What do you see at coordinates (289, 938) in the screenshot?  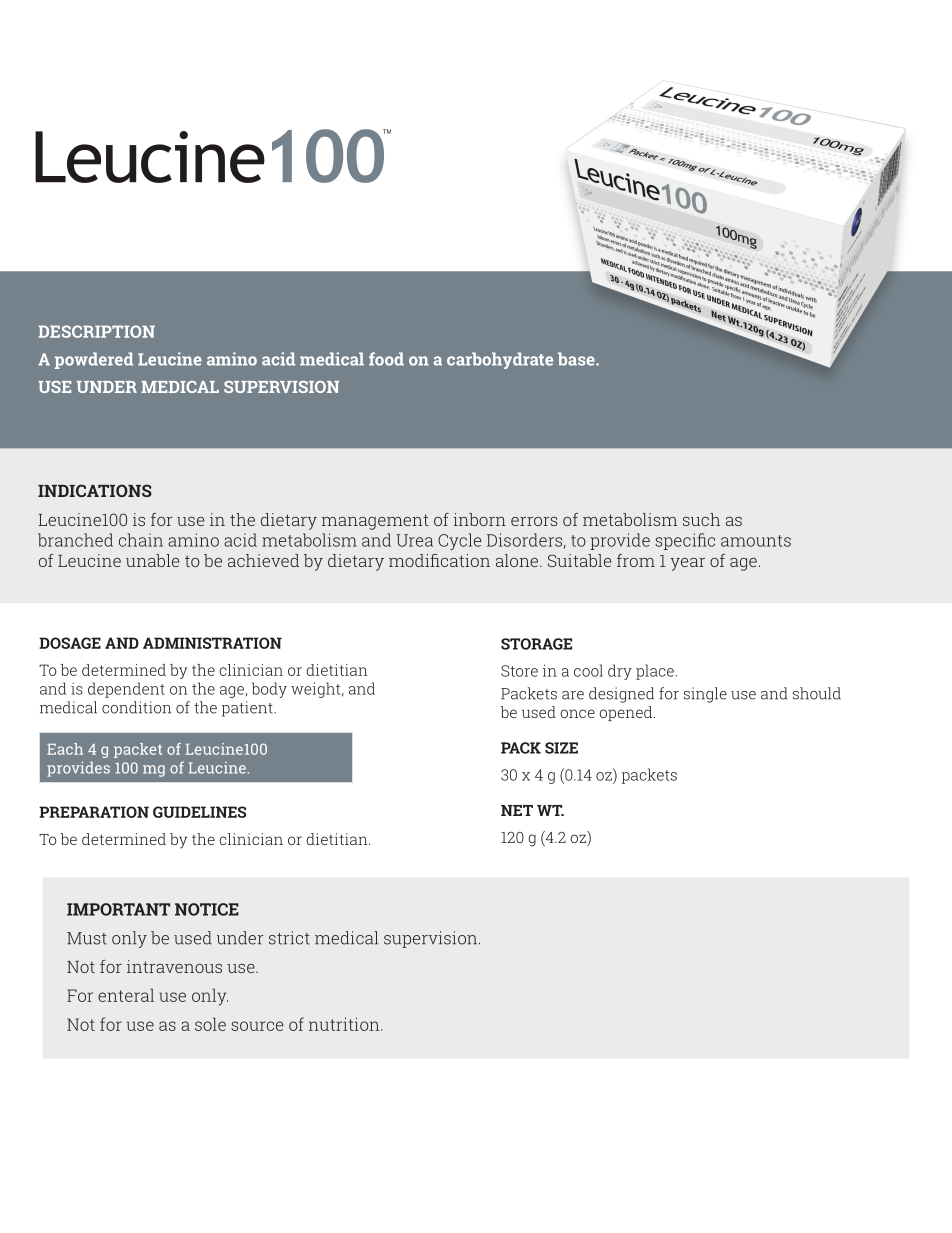 I see `strict` at bounding box center [289, 938].
